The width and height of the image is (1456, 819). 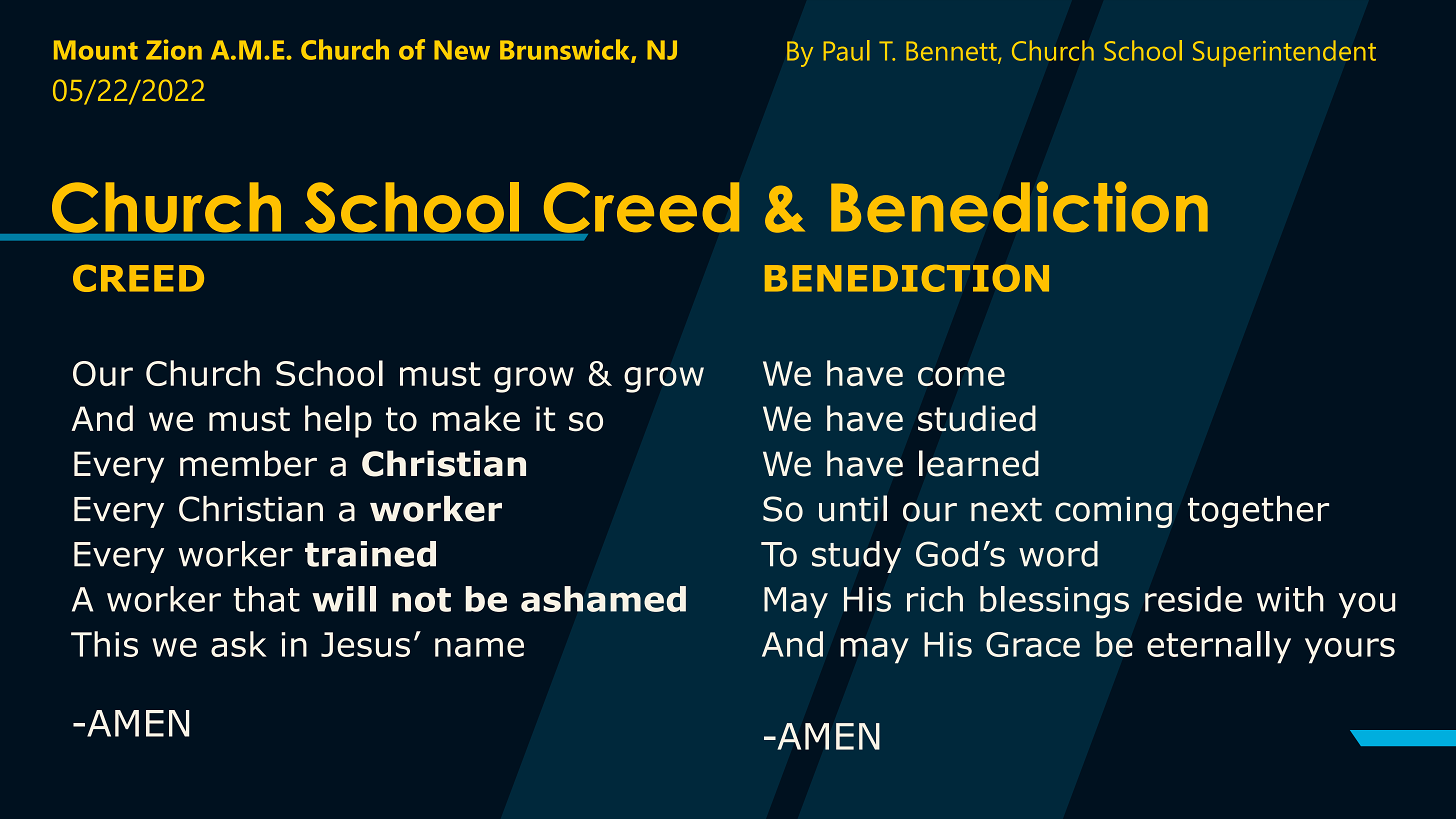 I want to click on Brunswick, so click(x=566, y=50).
